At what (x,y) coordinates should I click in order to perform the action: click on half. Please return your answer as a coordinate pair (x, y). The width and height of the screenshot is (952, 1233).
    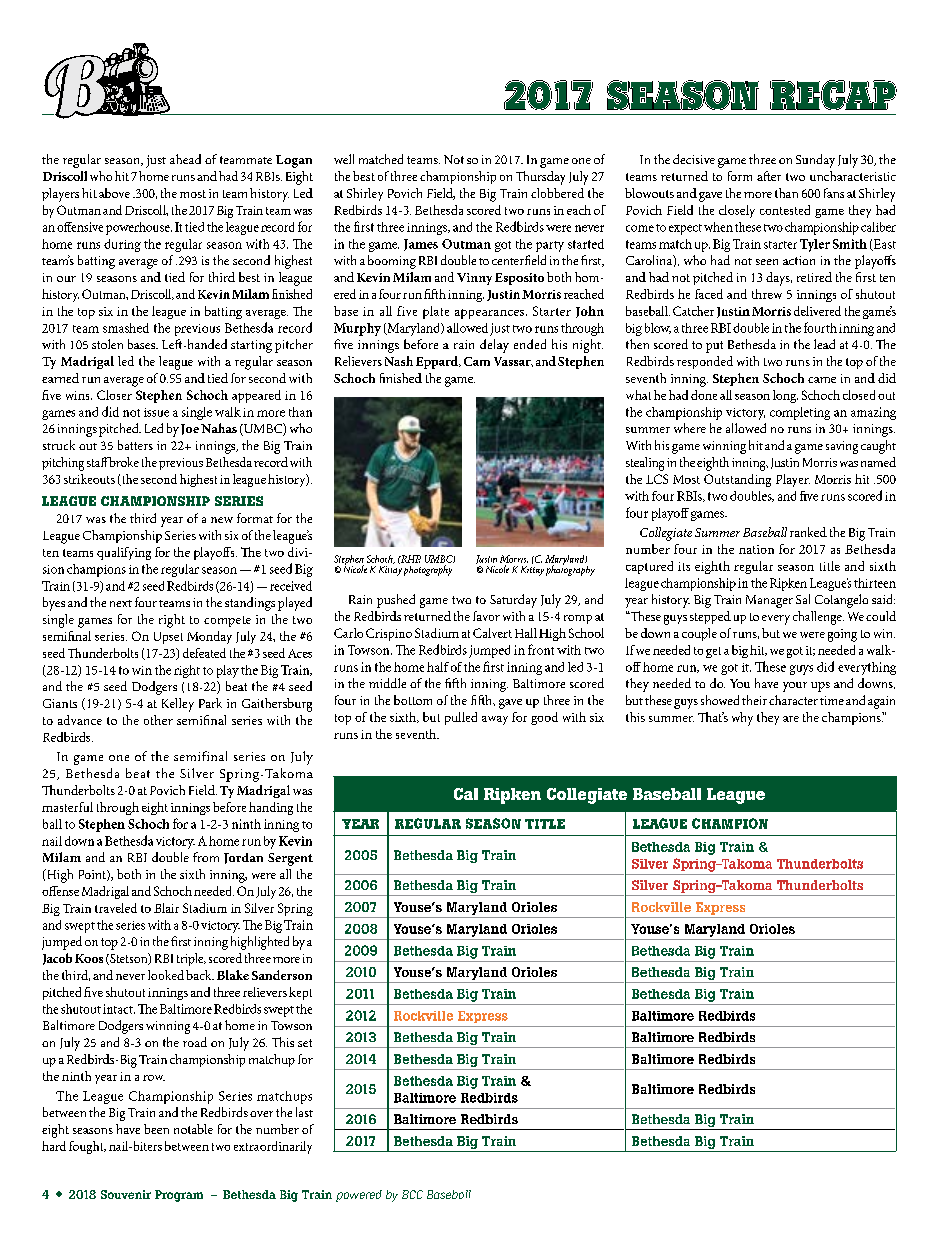
    Looking at the image, I should click on (438, 667).
